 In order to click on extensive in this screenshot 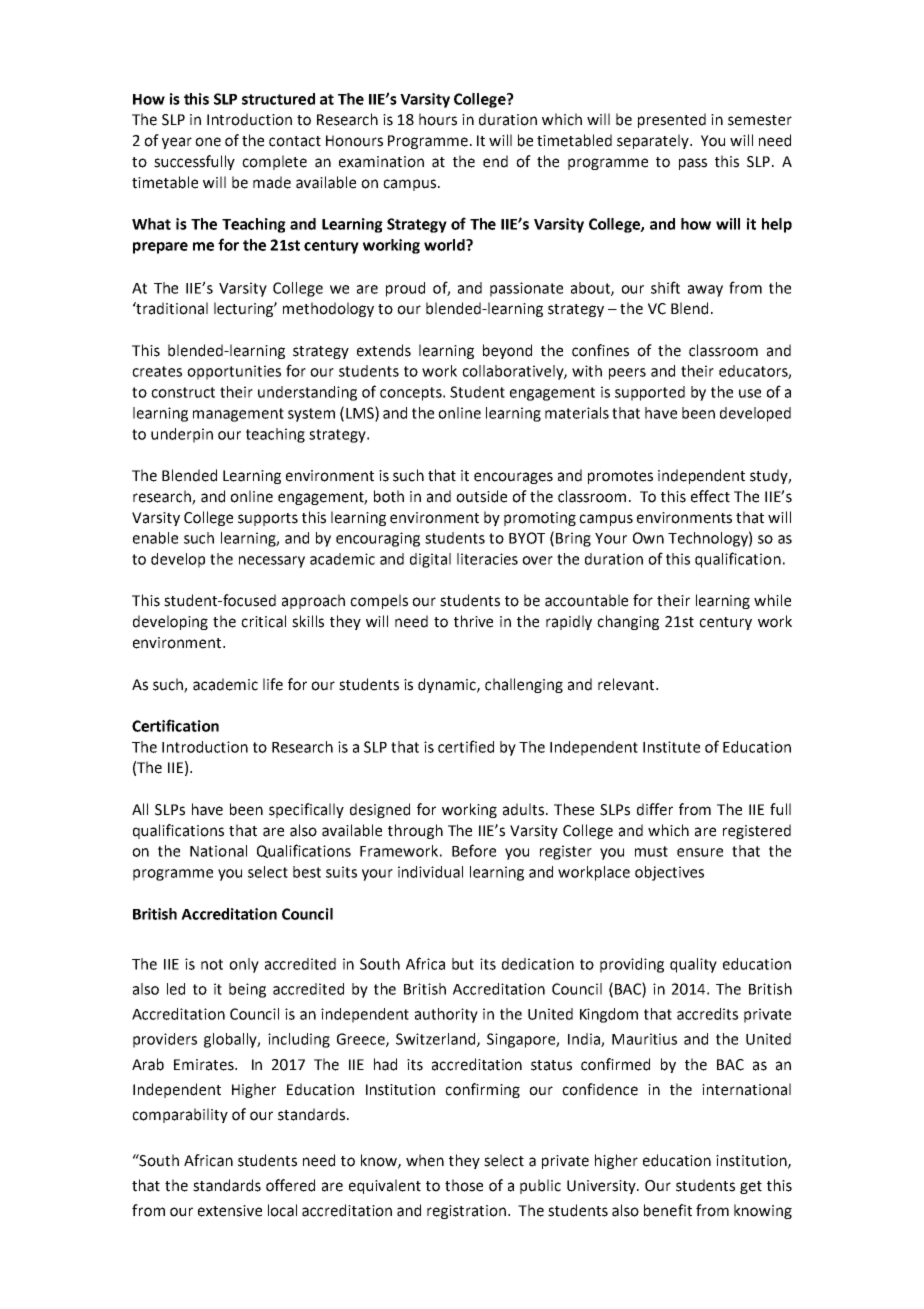, I will do `click(230, 1211)`.
